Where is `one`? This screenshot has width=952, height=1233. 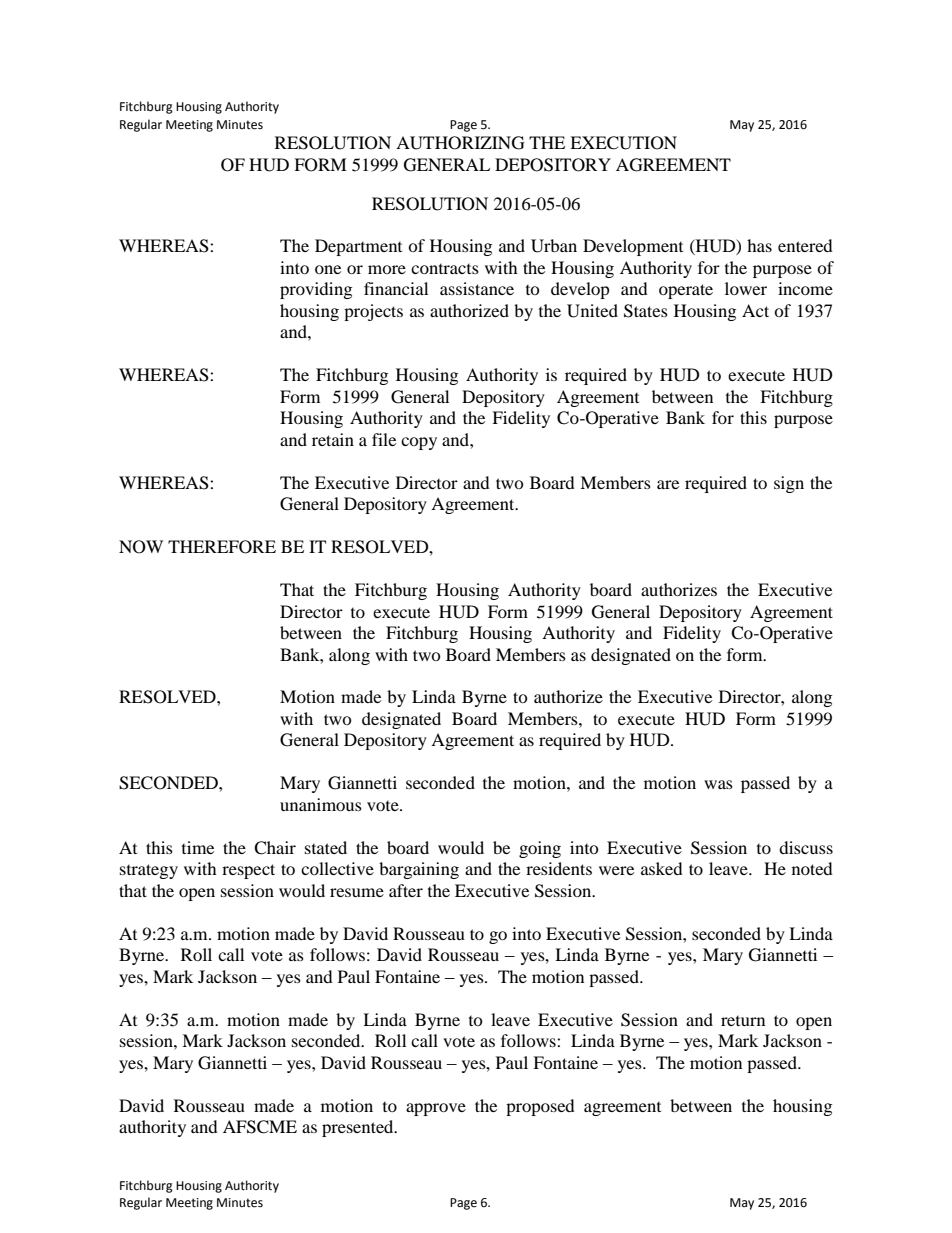
one is located at coordinates (328, 269).
